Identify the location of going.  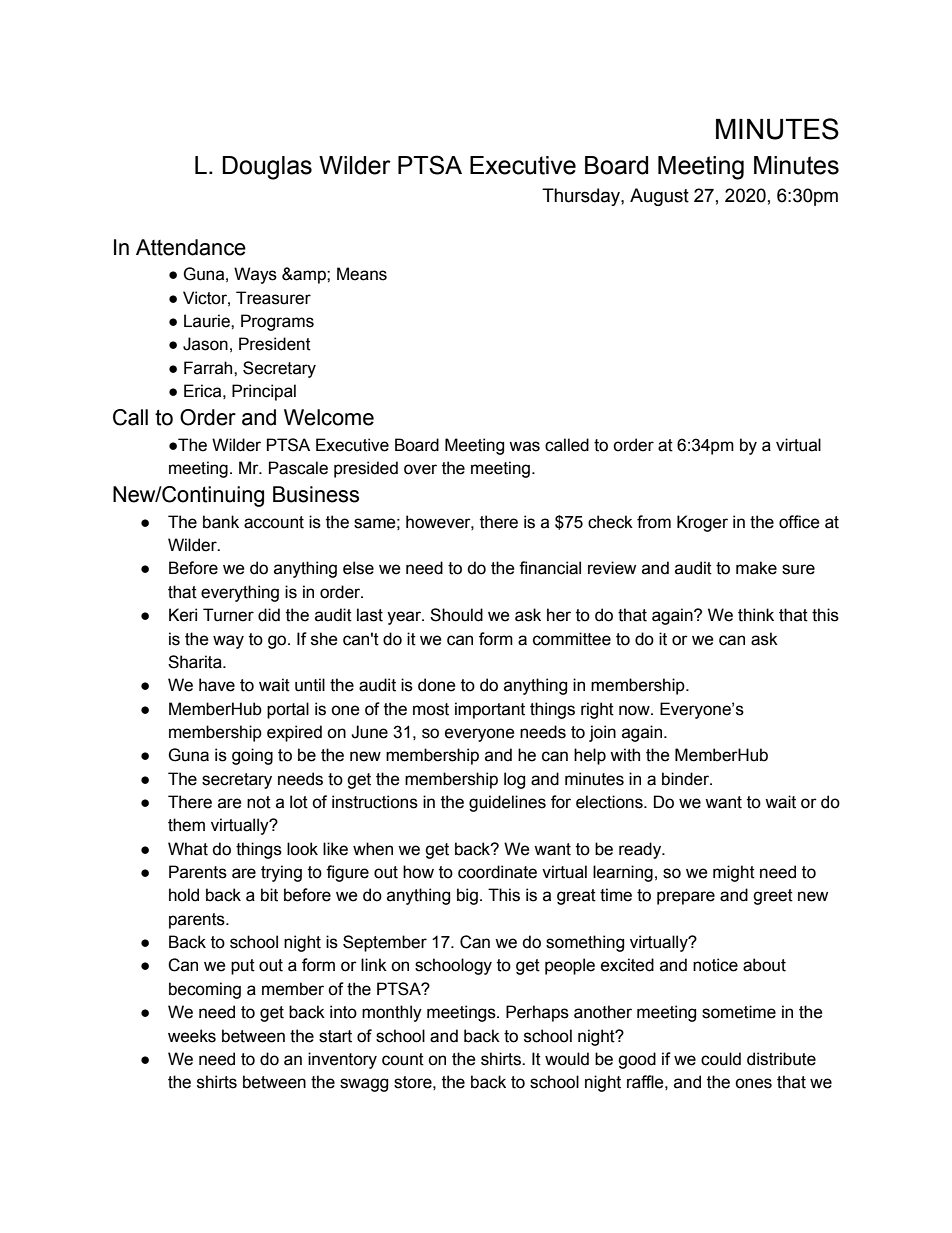
(252, 756).
